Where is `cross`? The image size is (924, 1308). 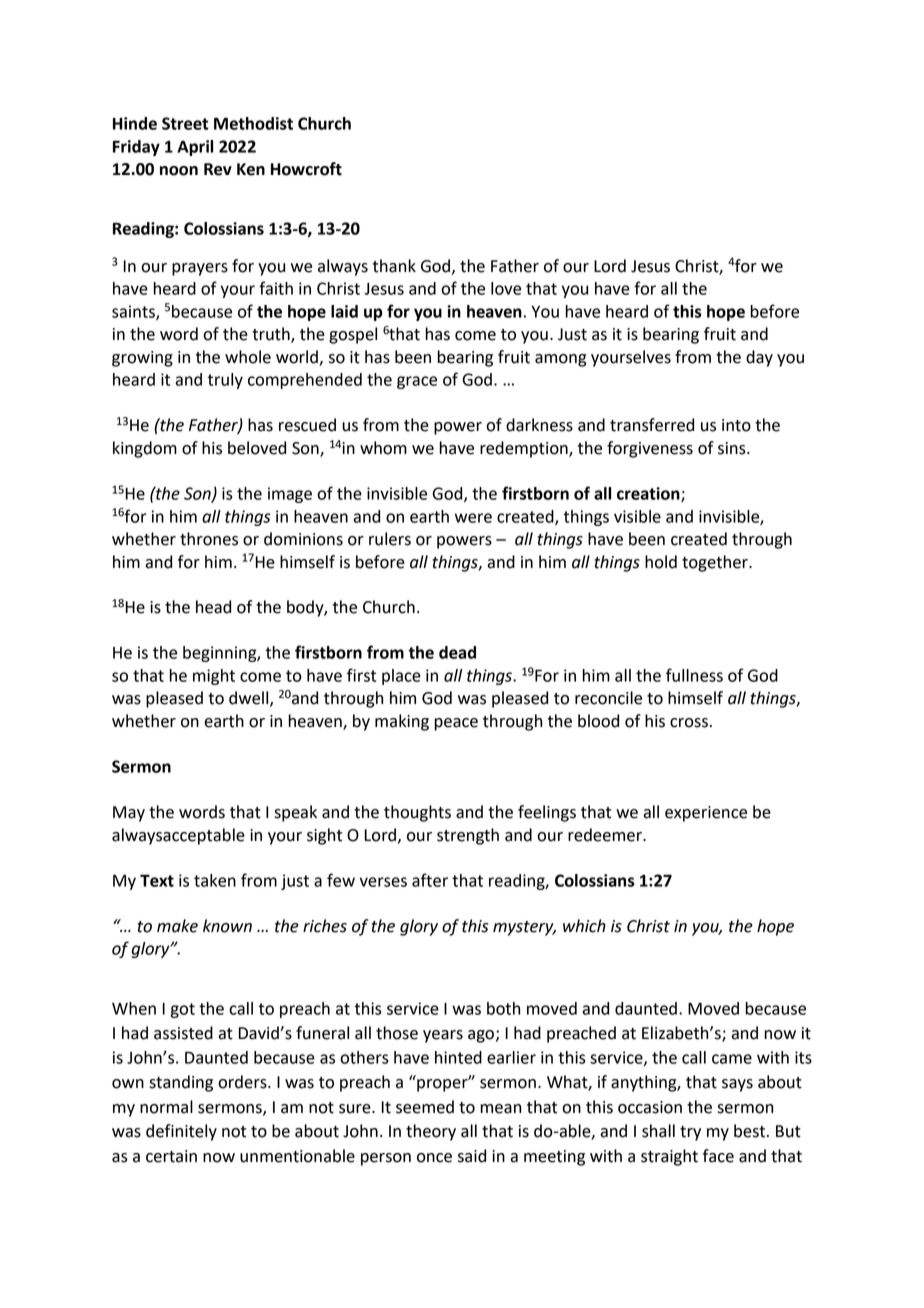
cross is located at coordinates (689, 723).
